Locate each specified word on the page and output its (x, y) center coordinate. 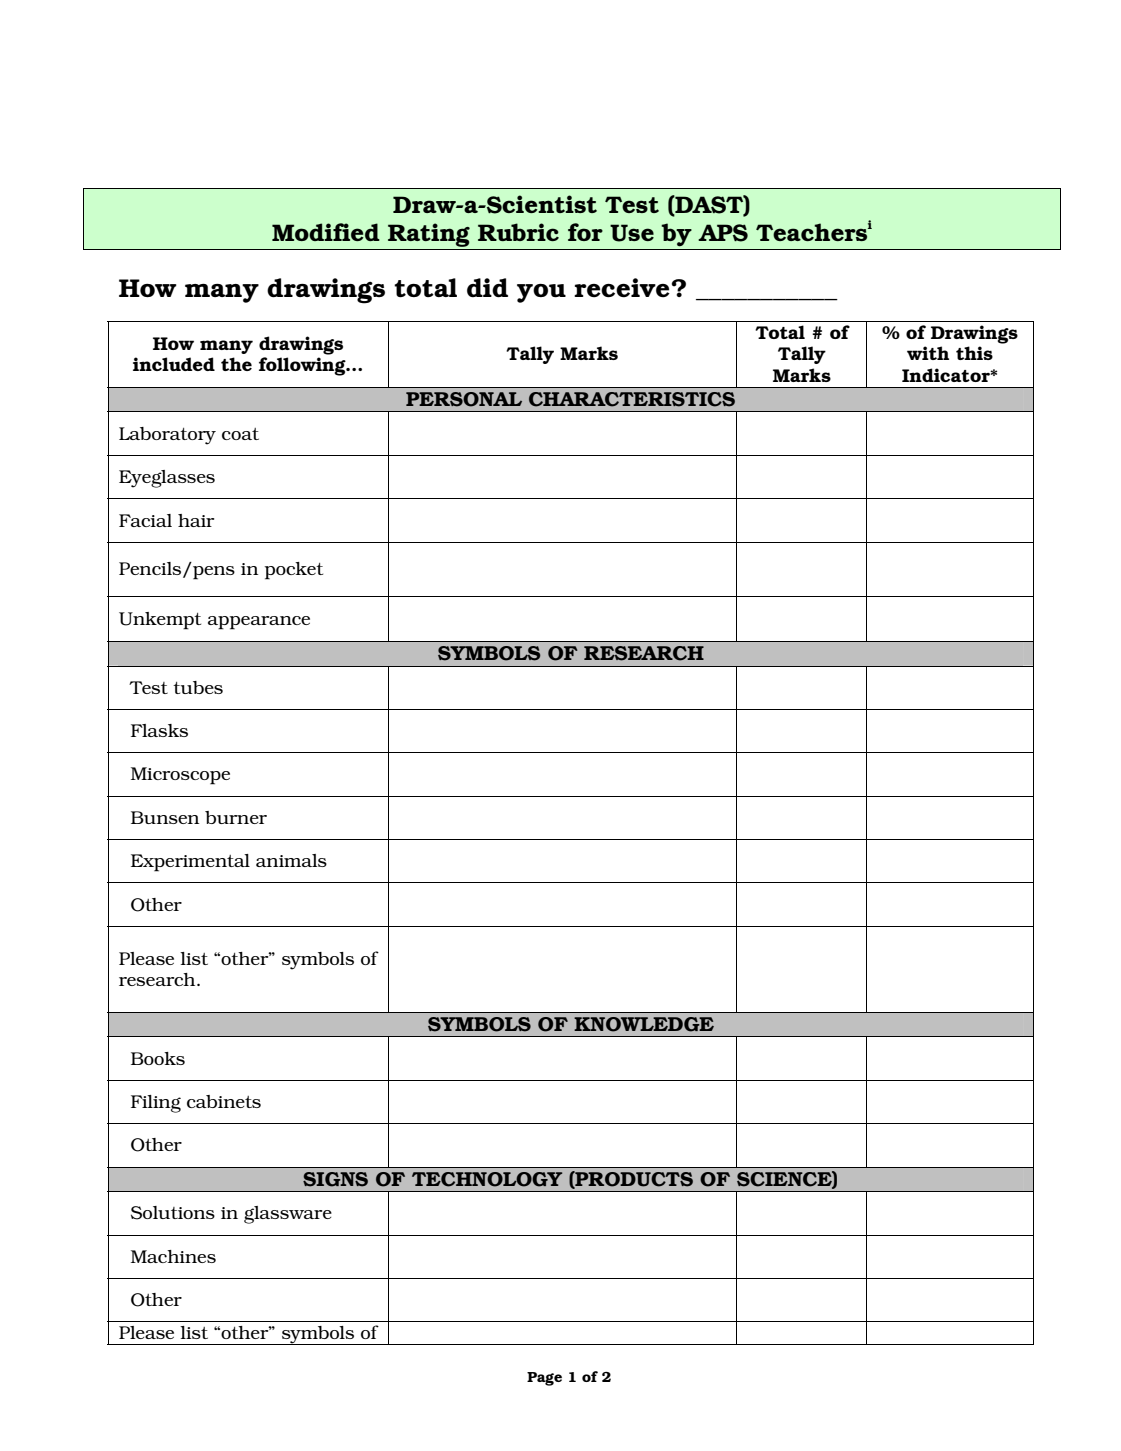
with (928, 353)
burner (236, 817)
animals (291, 860)
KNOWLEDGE (644, 1024)
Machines (173, 1256)
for (585, 232)
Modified (326, 232)
